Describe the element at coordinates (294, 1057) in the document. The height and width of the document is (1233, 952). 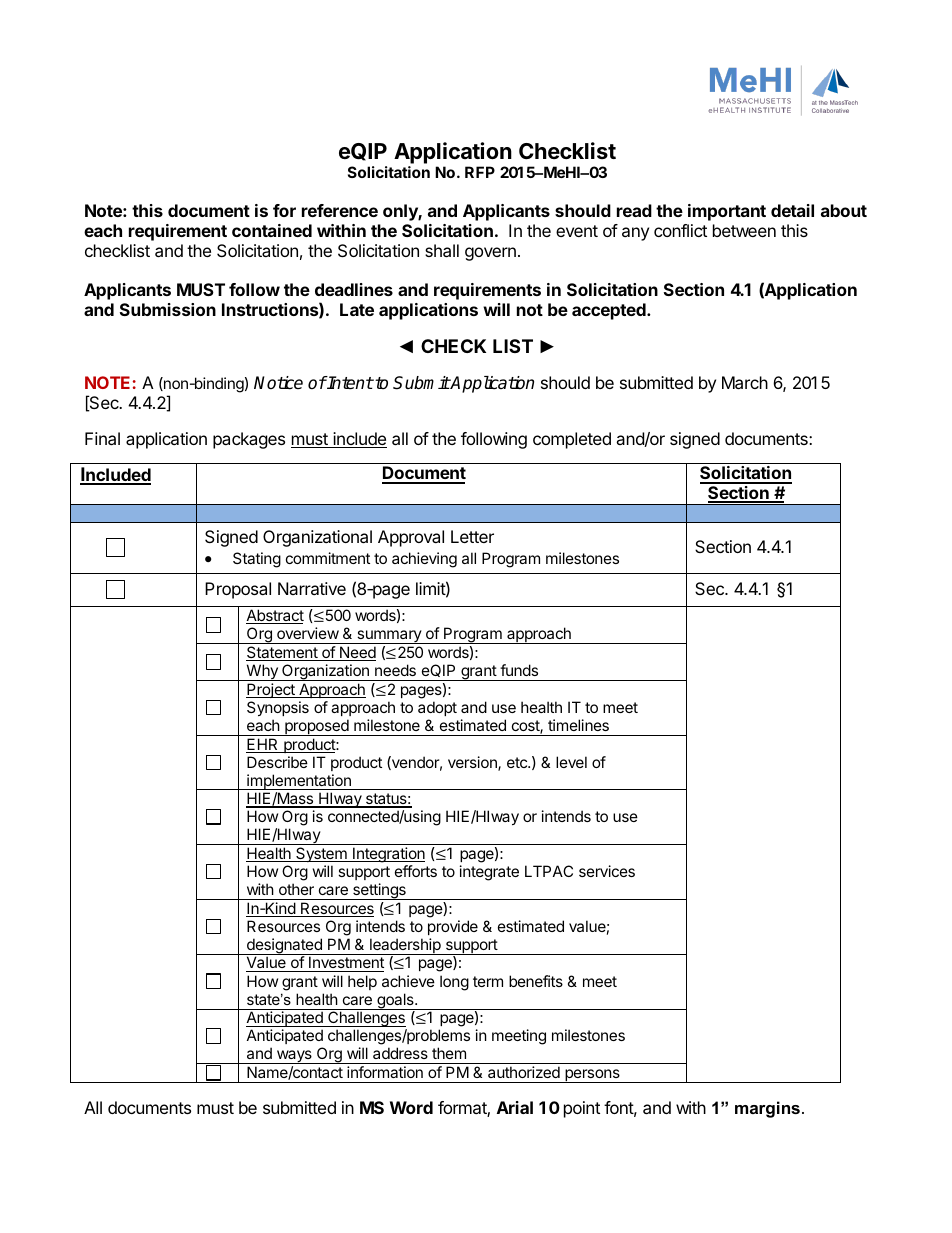
I see `ways` at that location.
